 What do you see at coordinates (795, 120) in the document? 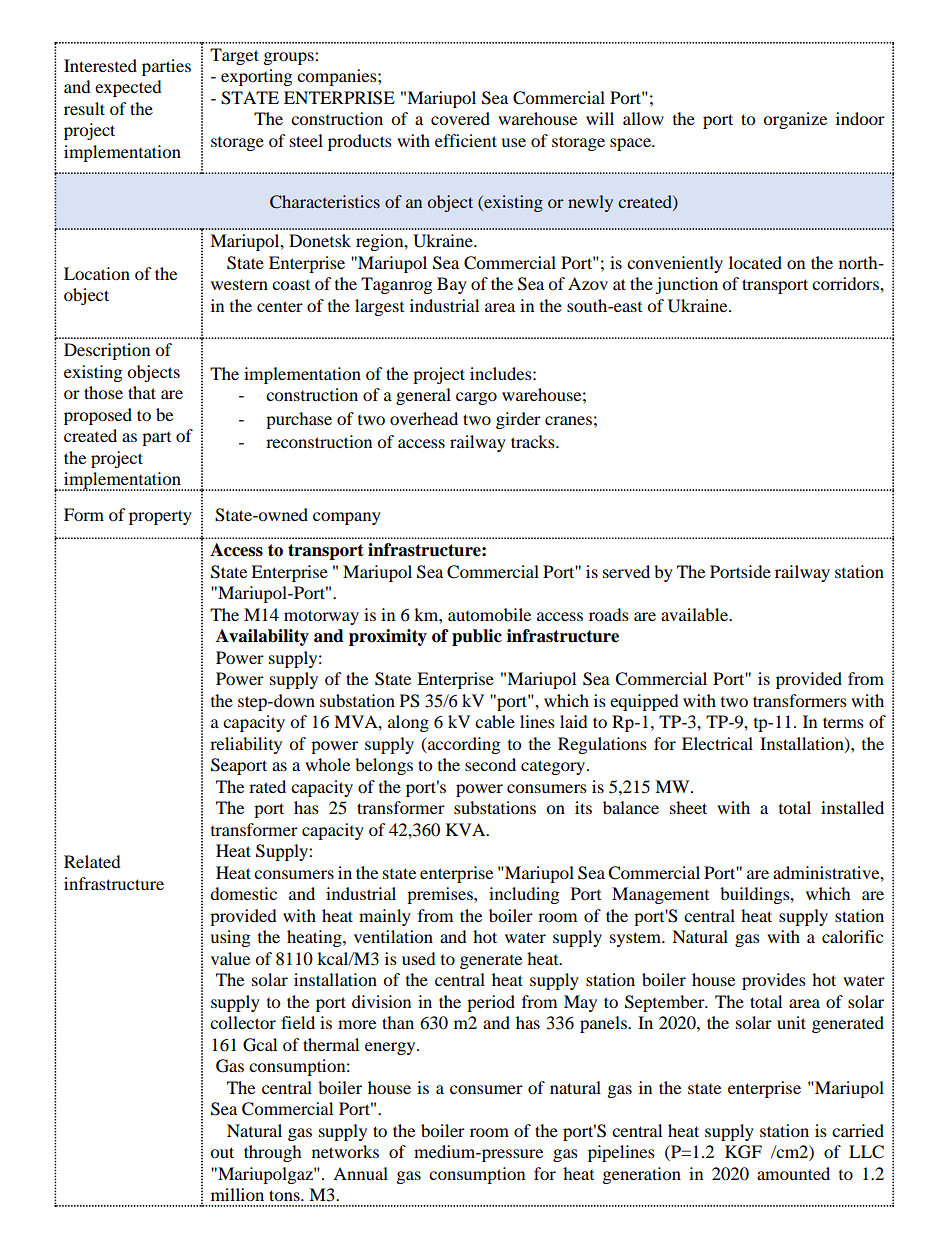
I see `organize` at bounding box center [795, 120].
